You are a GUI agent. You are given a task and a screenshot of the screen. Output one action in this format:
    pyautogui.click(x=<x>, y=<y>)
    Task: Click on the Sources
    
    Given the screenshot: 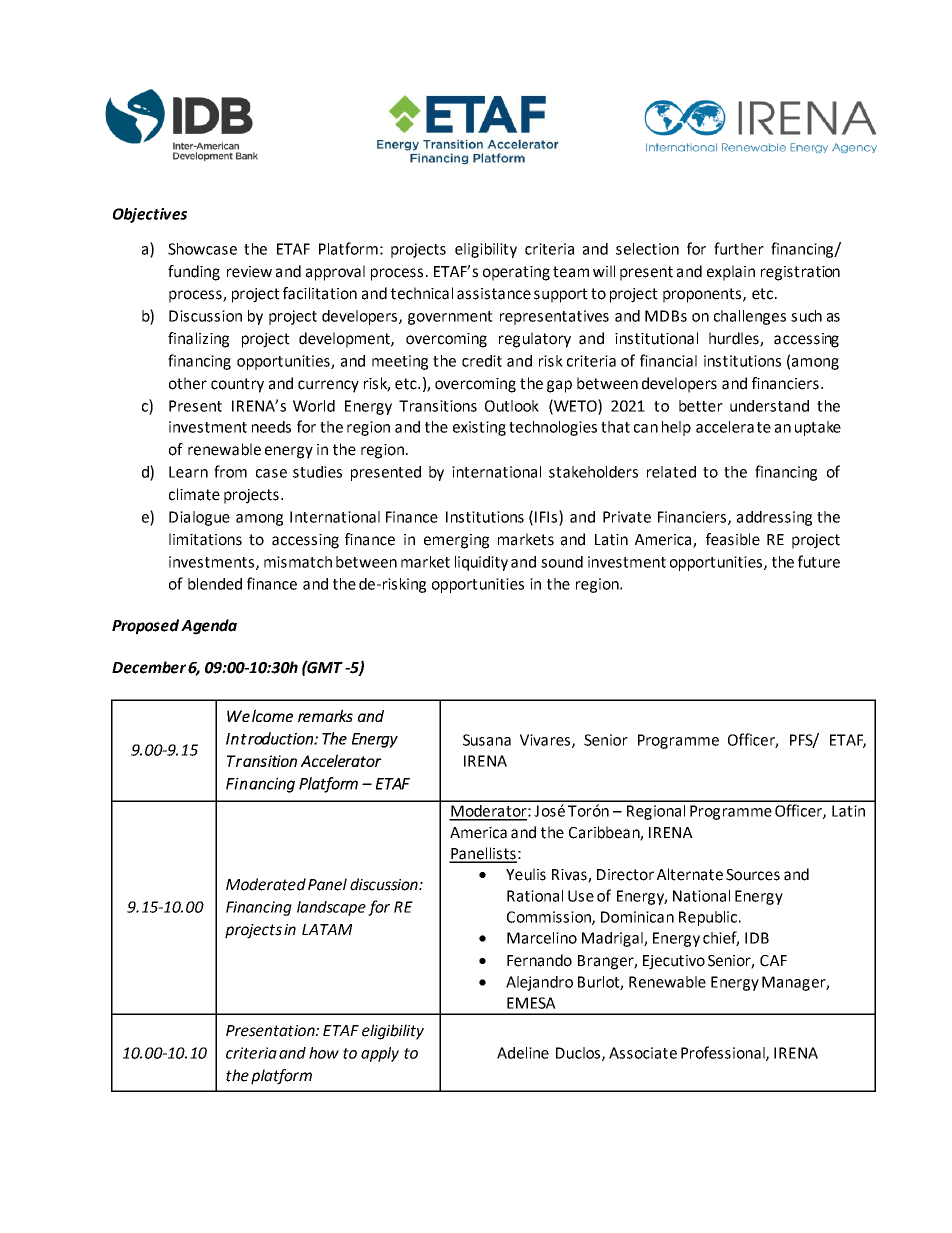 What is the action you would take?
    pyautogui.click(x=753, y=875)
